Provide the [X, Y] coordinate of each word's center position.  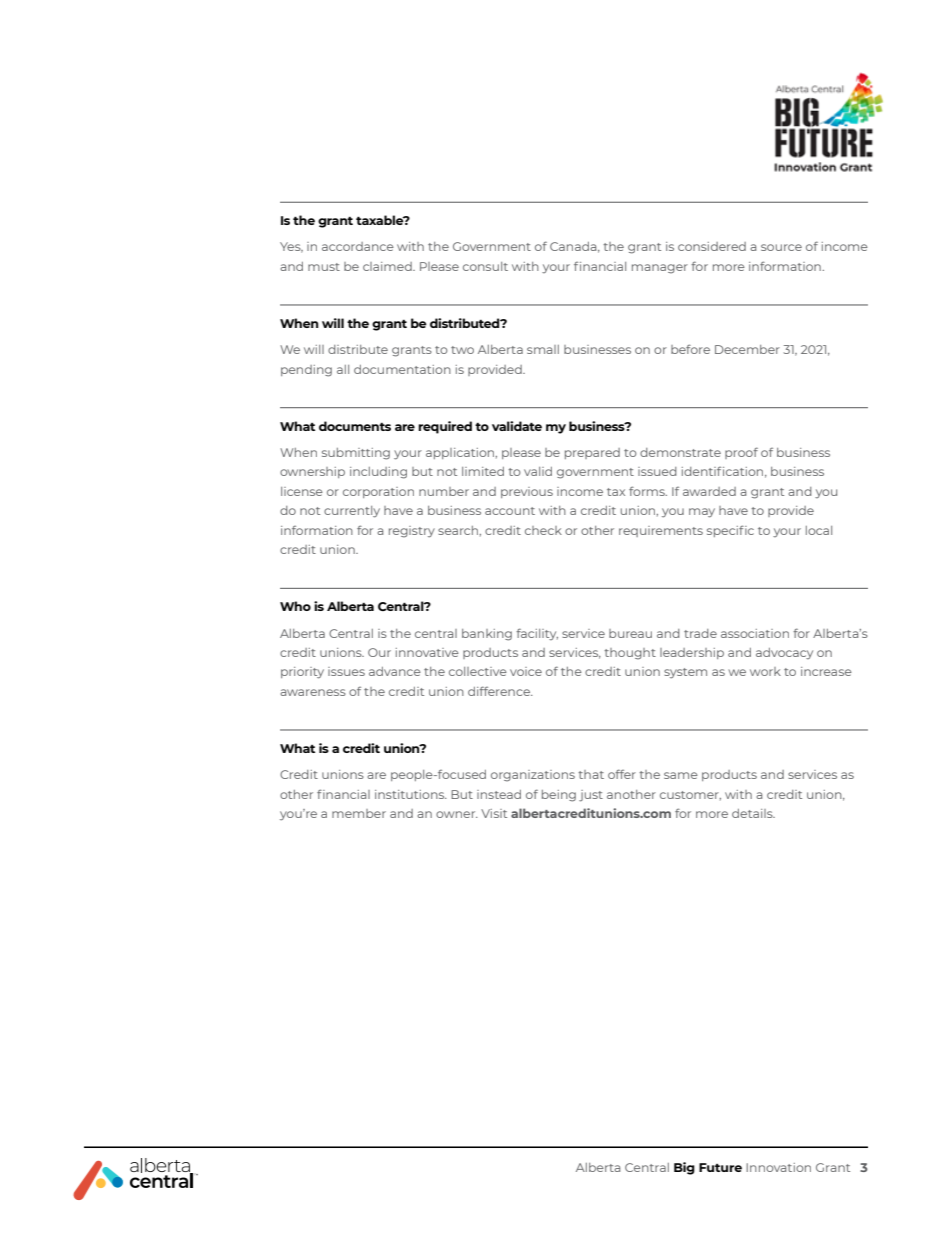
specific [730, 531]
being [559, 796]
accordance [358, 246]
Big [684, 1168]
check [543, 530]
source [781, 247]
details [753, 813]
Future [720, 1167]
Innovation [778, 1167]
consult [485, 266]
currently [352, 512]
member [359, 813]
